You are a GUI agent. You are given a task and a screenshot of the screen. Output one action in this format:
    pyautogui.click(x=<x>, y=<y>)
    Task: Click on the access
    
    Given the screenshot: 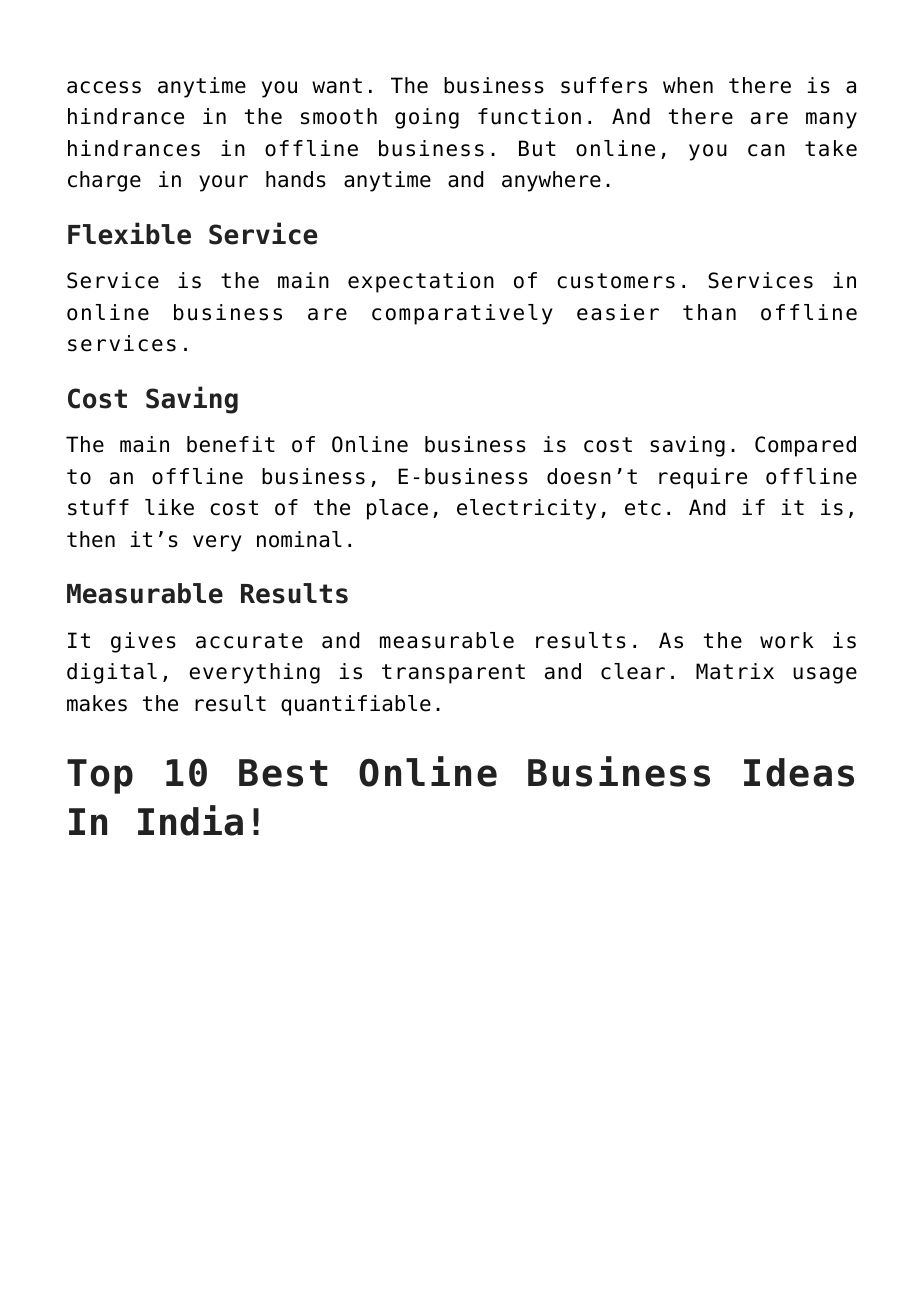 What is the action you would take?
    pyautogui.click(x=104, y=87)
